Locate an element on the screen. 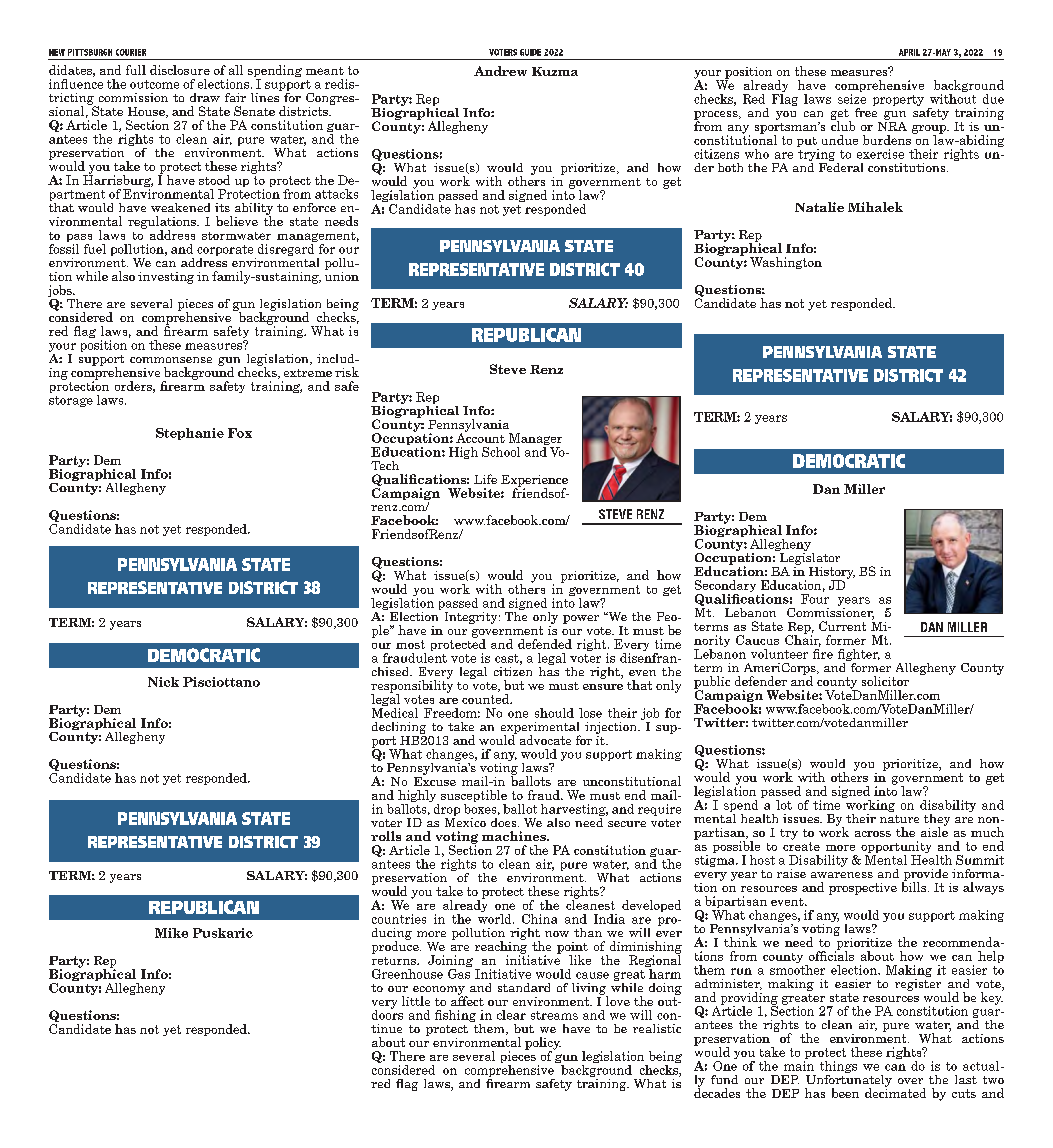  outcome is located at coordinates (154, 84).
